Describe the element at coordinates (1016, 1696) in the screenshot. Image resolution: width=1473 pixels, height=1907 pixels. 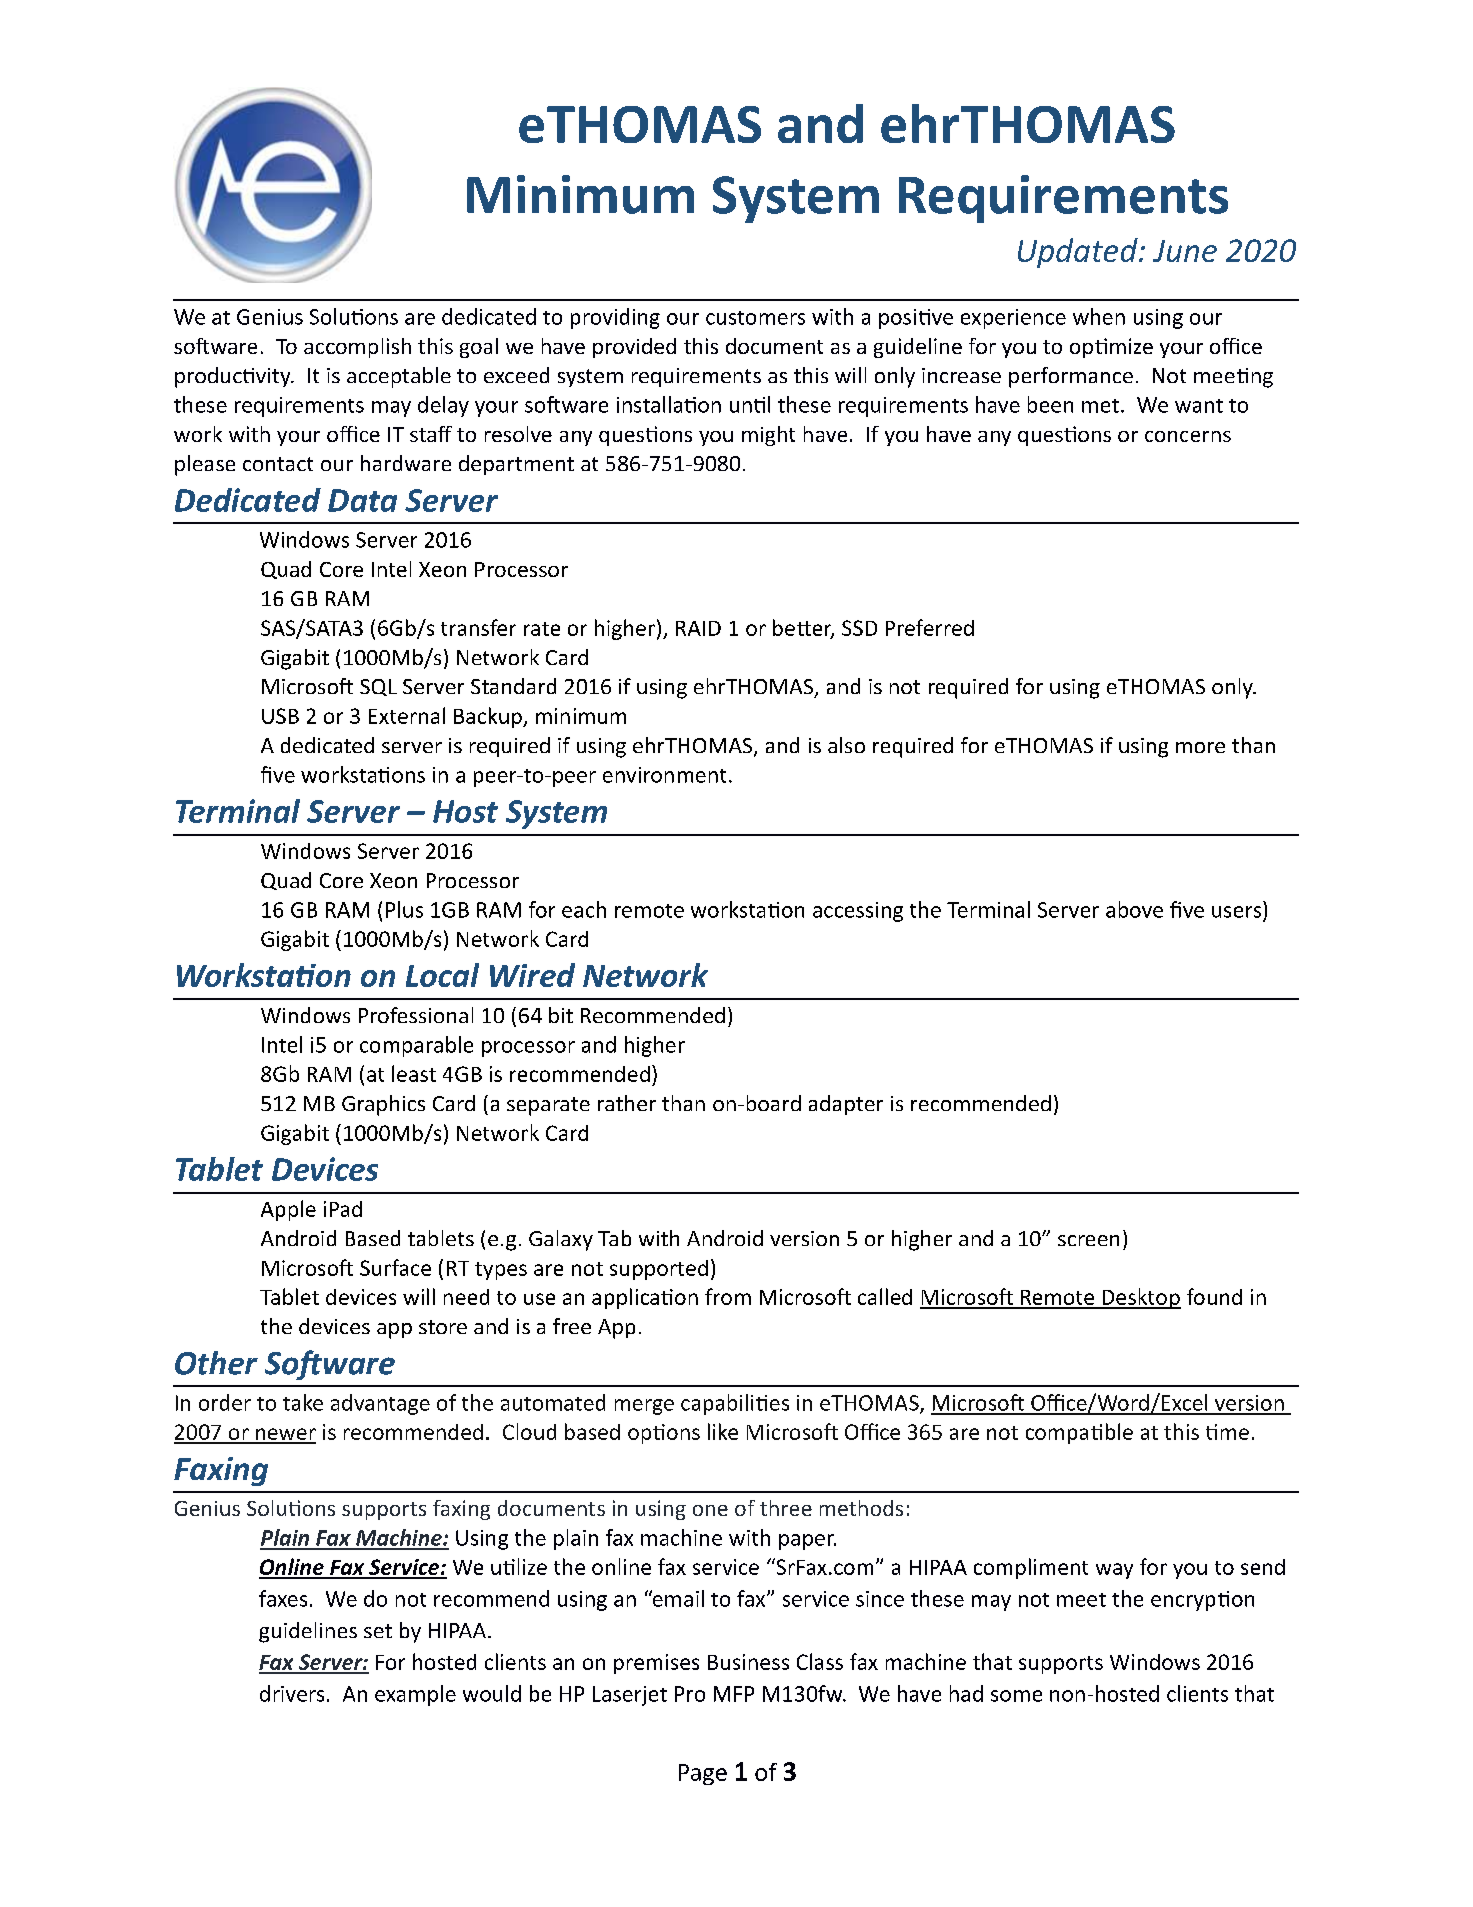
I see `some` at that location.
